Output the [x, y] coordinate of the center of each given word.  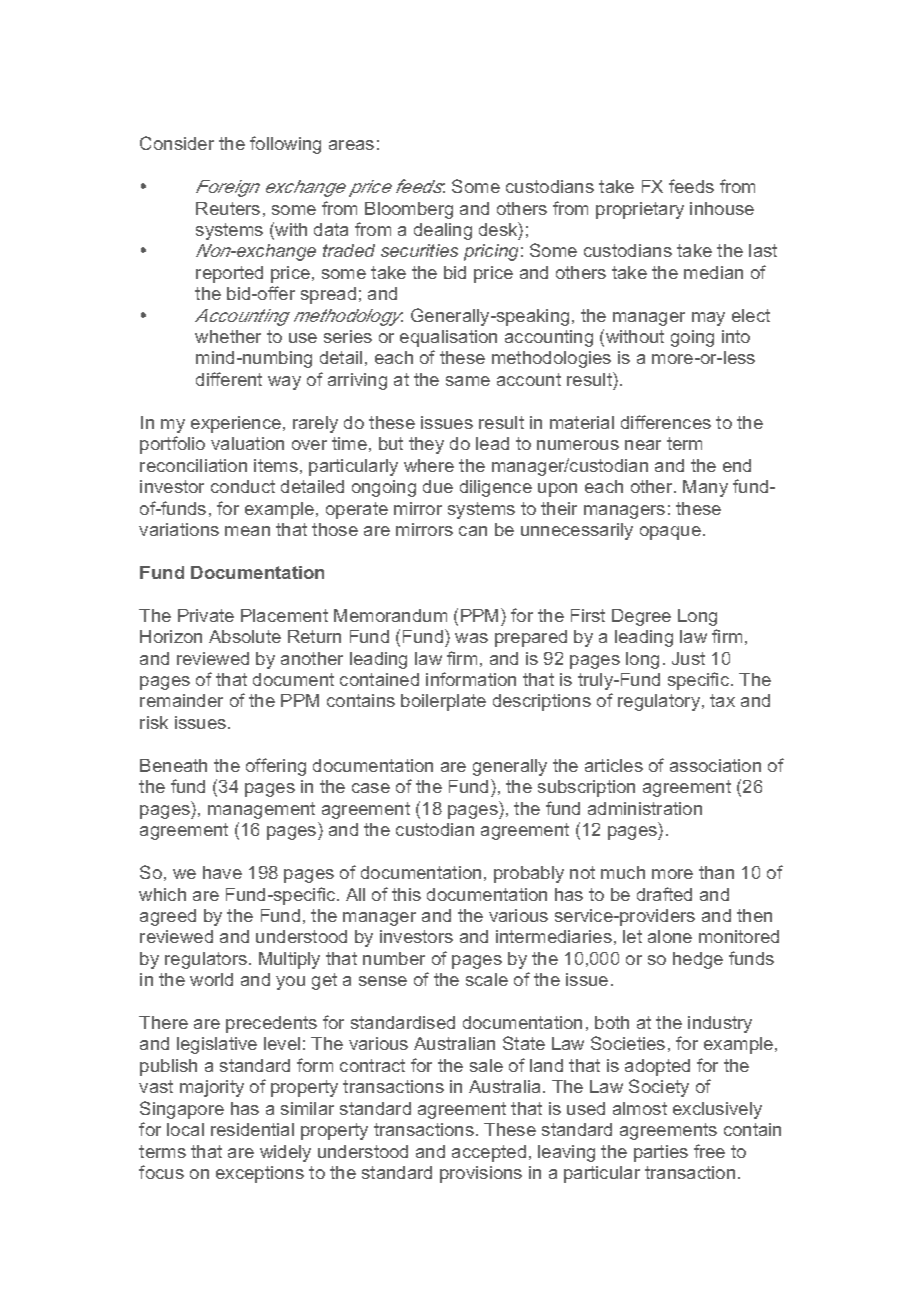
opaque [670, 533]
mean [247, 531]
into [736, 336]
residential [252, 1129]
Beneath [173, 765]
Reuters [228, 208]
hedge [698, 960]
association [715, 765]
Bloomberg [409, 210]
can [473, 531]
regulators [206, 960]
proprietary [640, 210]
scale [487, 979]
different [229, 379]
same [468, 381]
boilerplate [443, 702]
